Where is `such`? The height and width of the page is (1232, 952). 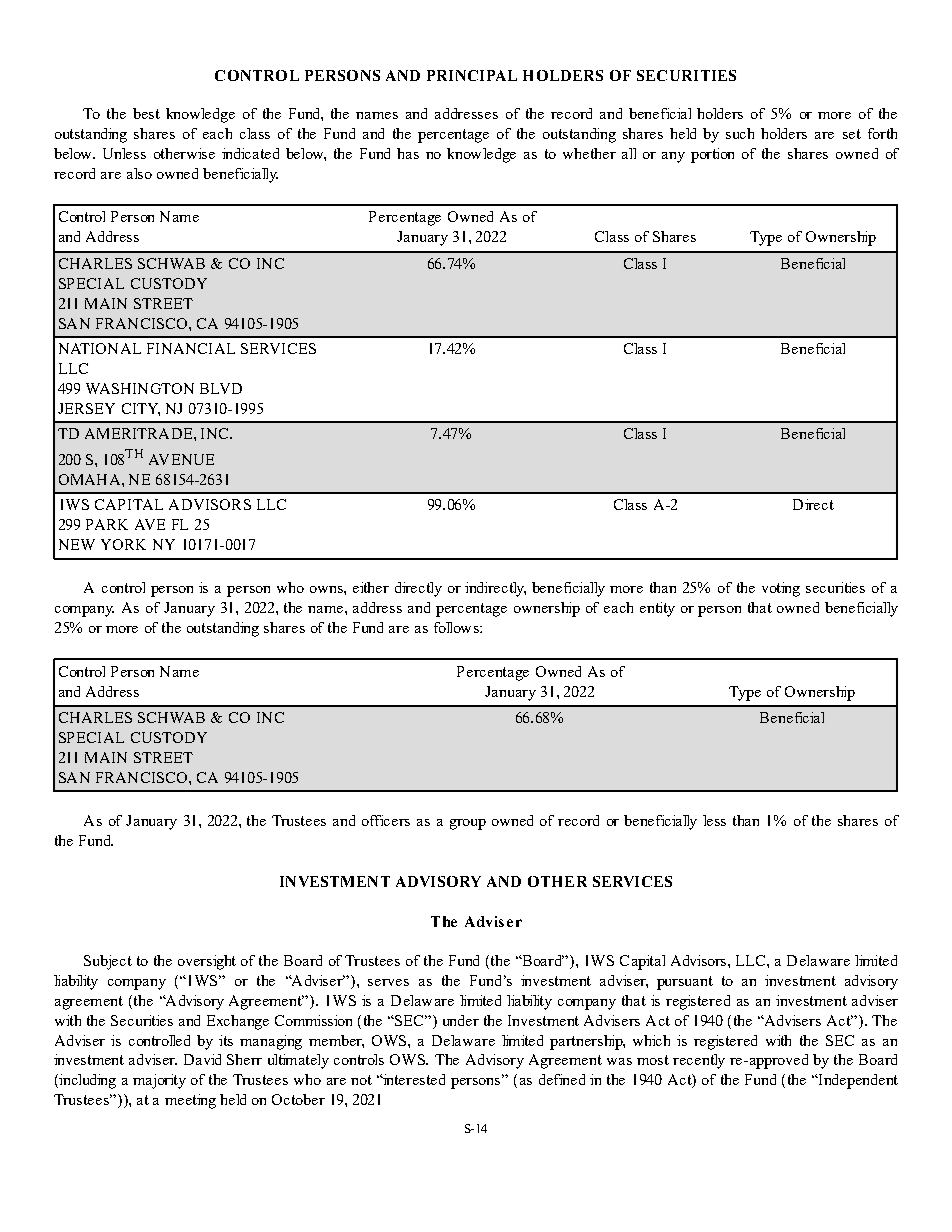
such is located at coordinates (740, 133).
